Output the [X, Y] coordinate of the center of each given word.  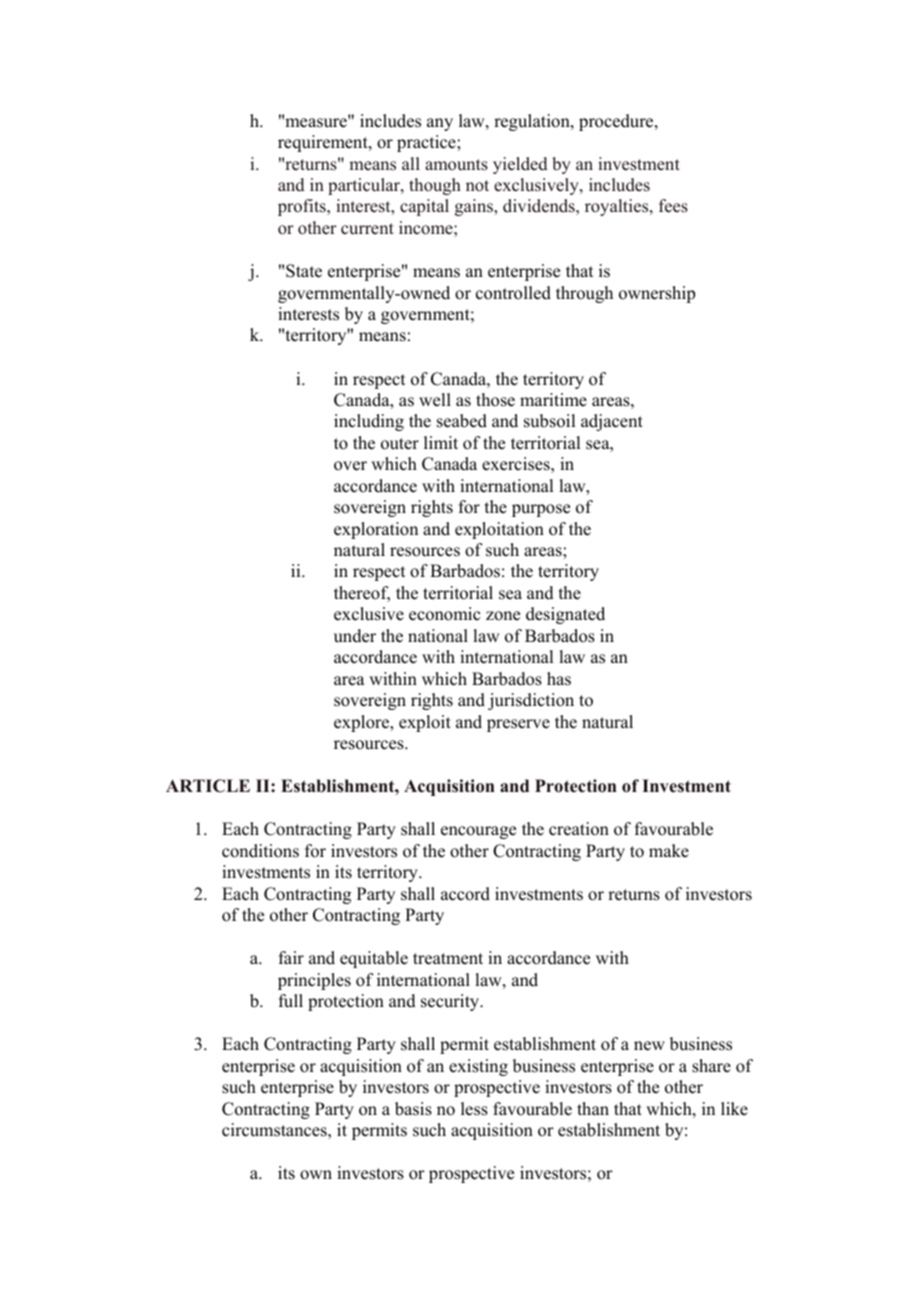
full [291, 1001]
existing [478, 1067]
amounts [456, 165]
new [649, 1046]
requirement [324, 143]
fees [673, 206]
